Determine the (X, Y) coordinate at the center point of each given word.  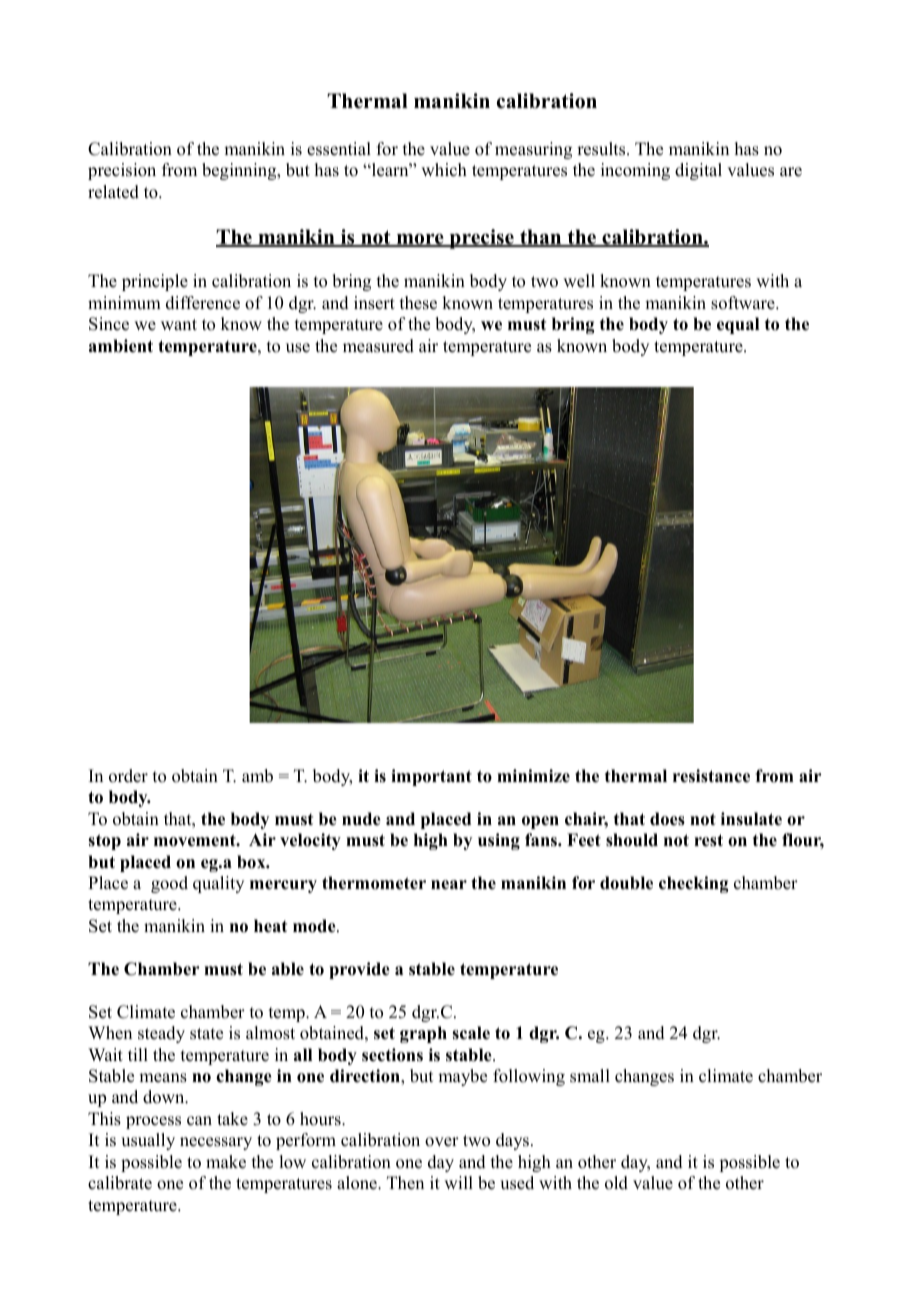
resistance (711, 776)
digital (698, 171)
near (449, 885)
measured (378, 346)
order (128, 776)
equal (738, 325)
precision (122, 171)
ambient (121, 346)
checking (693, 884)
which (444, 170)
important (431, 777)
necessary (216, 1143)
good (169, 884)
